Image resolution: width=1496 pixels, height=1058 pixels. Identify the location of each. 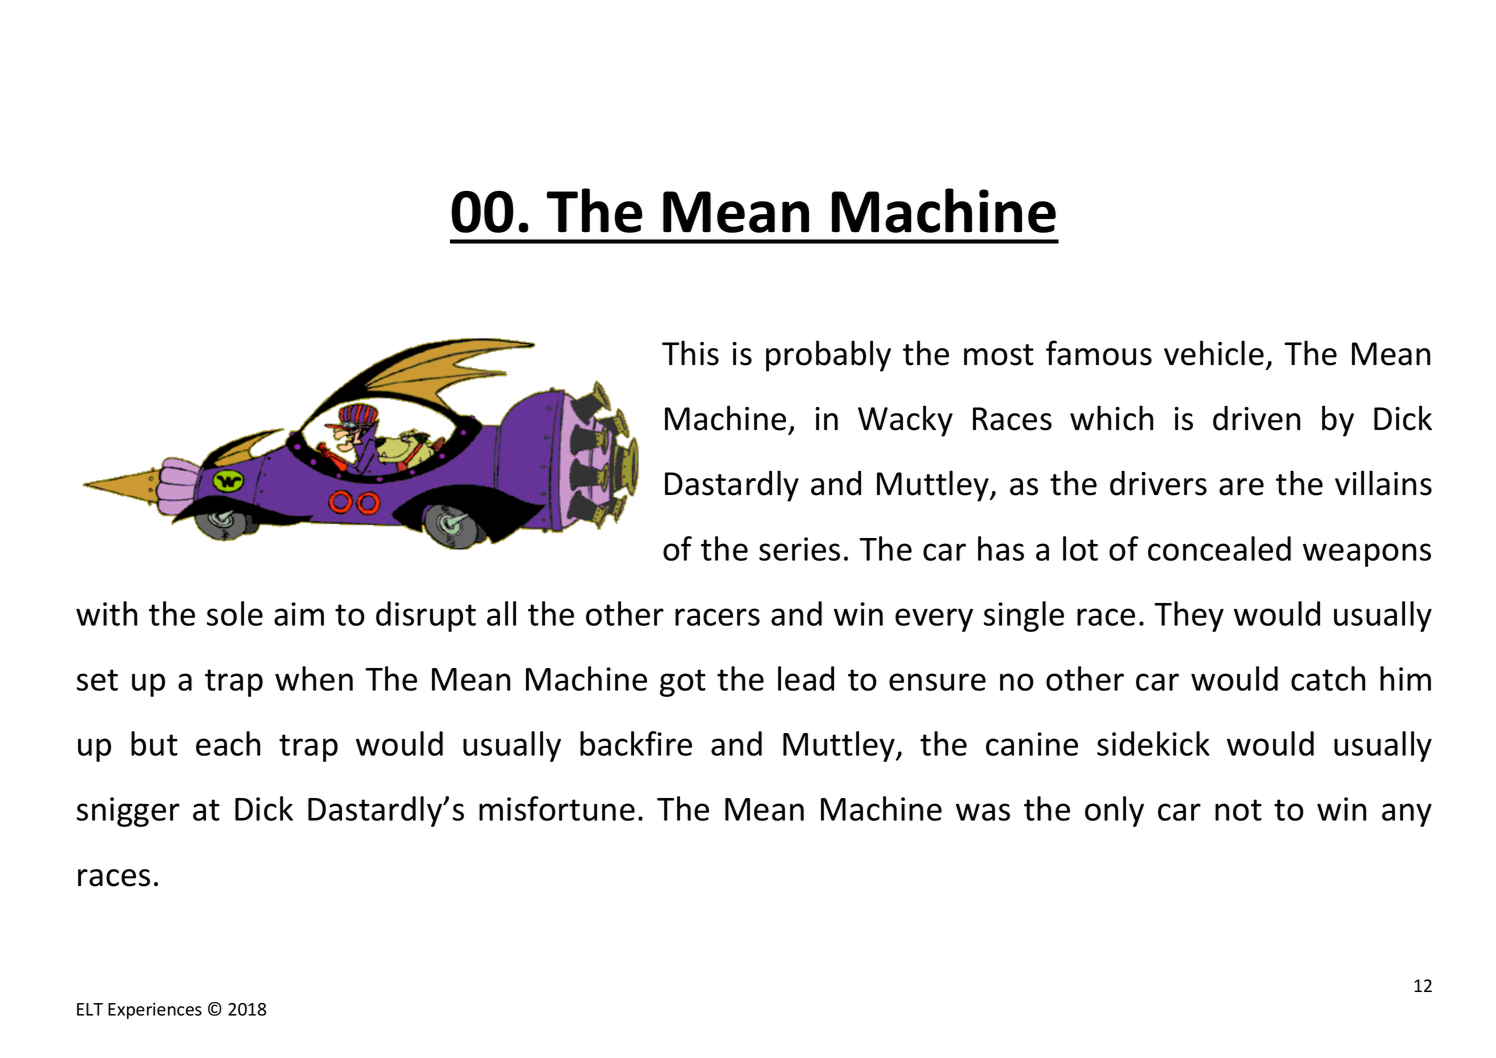
(228, 743).
